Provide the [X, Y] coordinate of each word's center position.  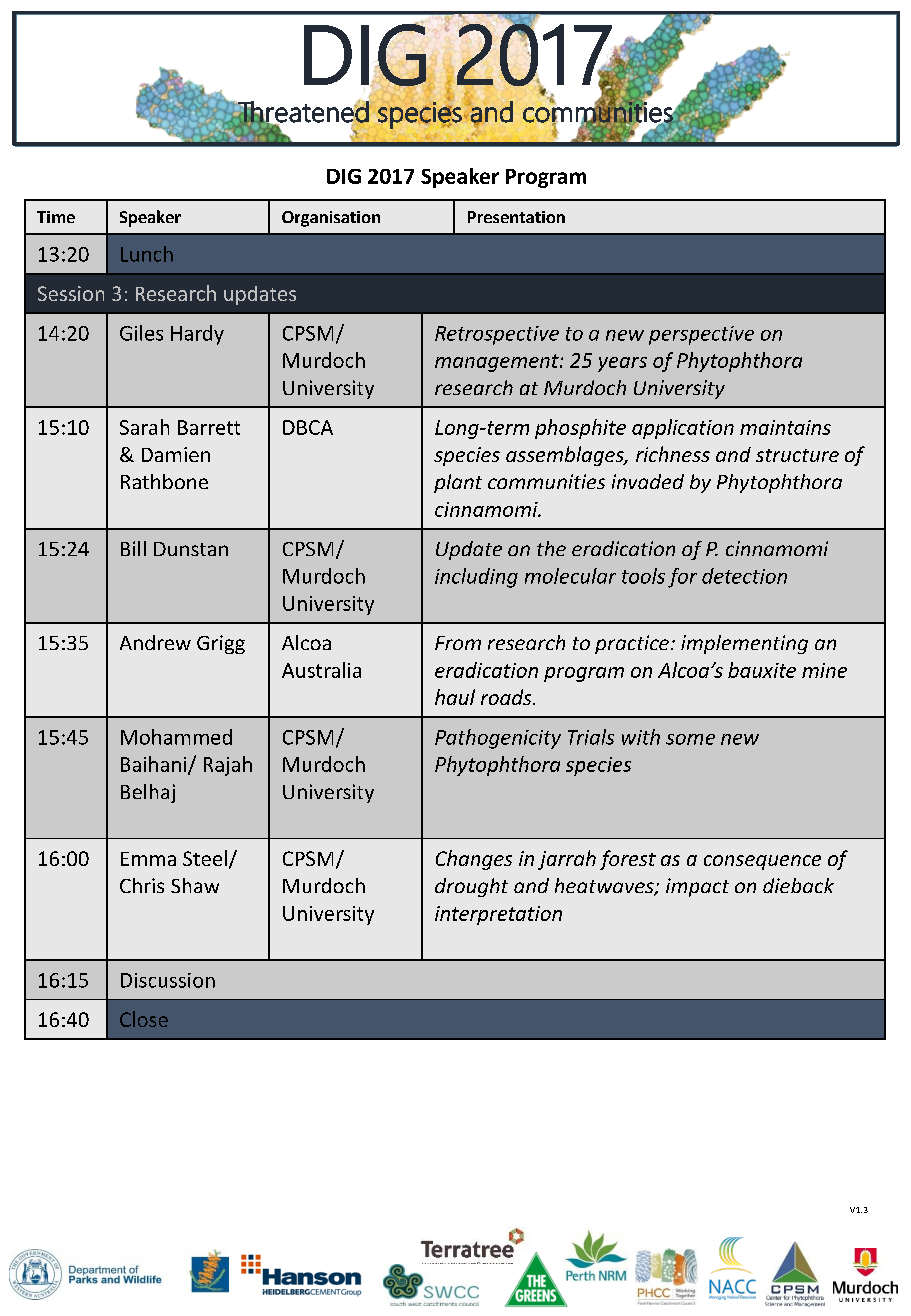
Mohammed [176, 737]
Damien [176, 454]
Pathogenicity [498, 739]
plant [458, 483]
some [690, 739]
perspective [701, 335]
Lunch [147, 254]
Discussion [168, 980]
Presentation [516, 217]
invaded [648, 481]
